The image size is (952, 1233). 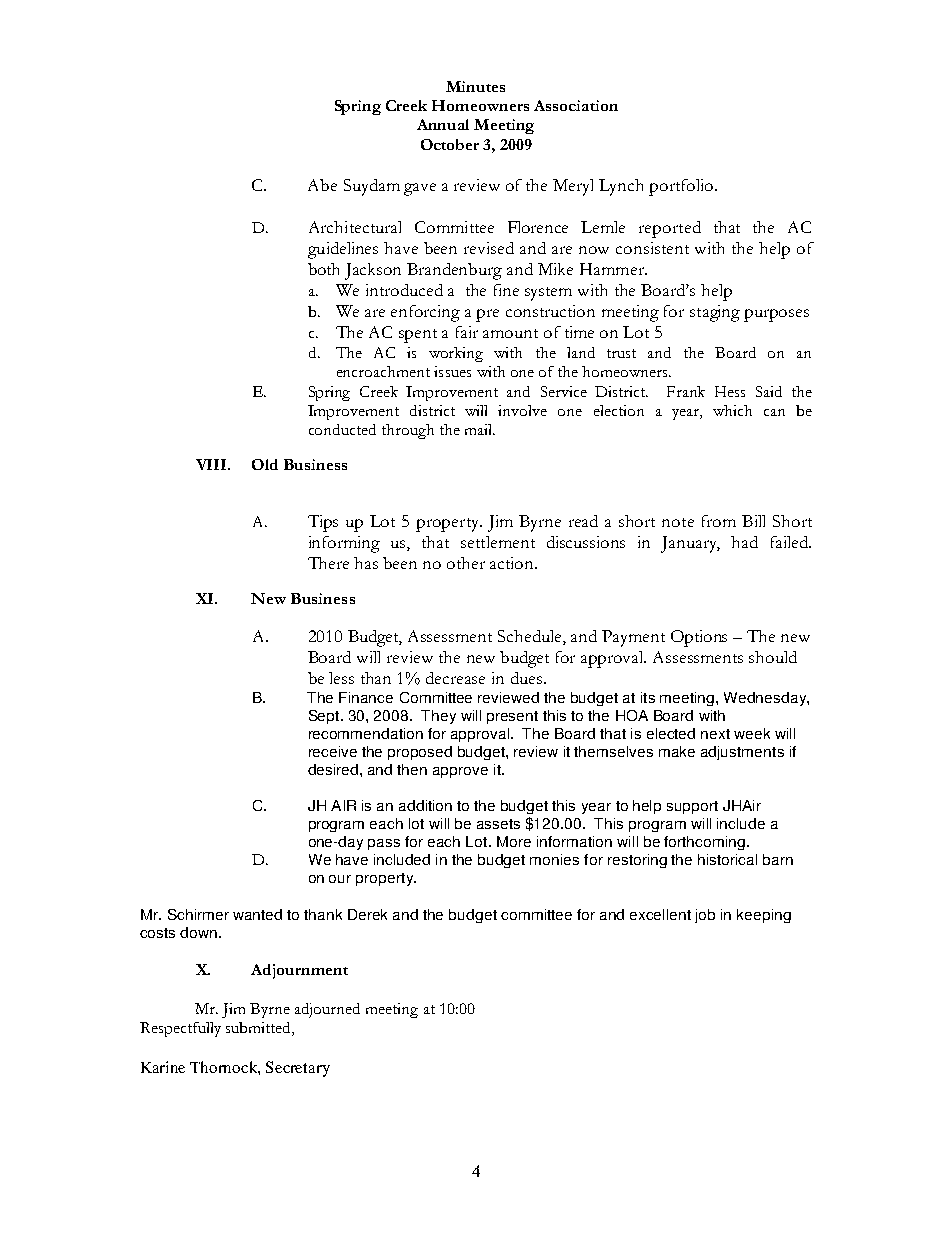 What do you see at coordinates (443, 124) in the screenshot?
I see `Annual` at bounding box center [443, 124].
